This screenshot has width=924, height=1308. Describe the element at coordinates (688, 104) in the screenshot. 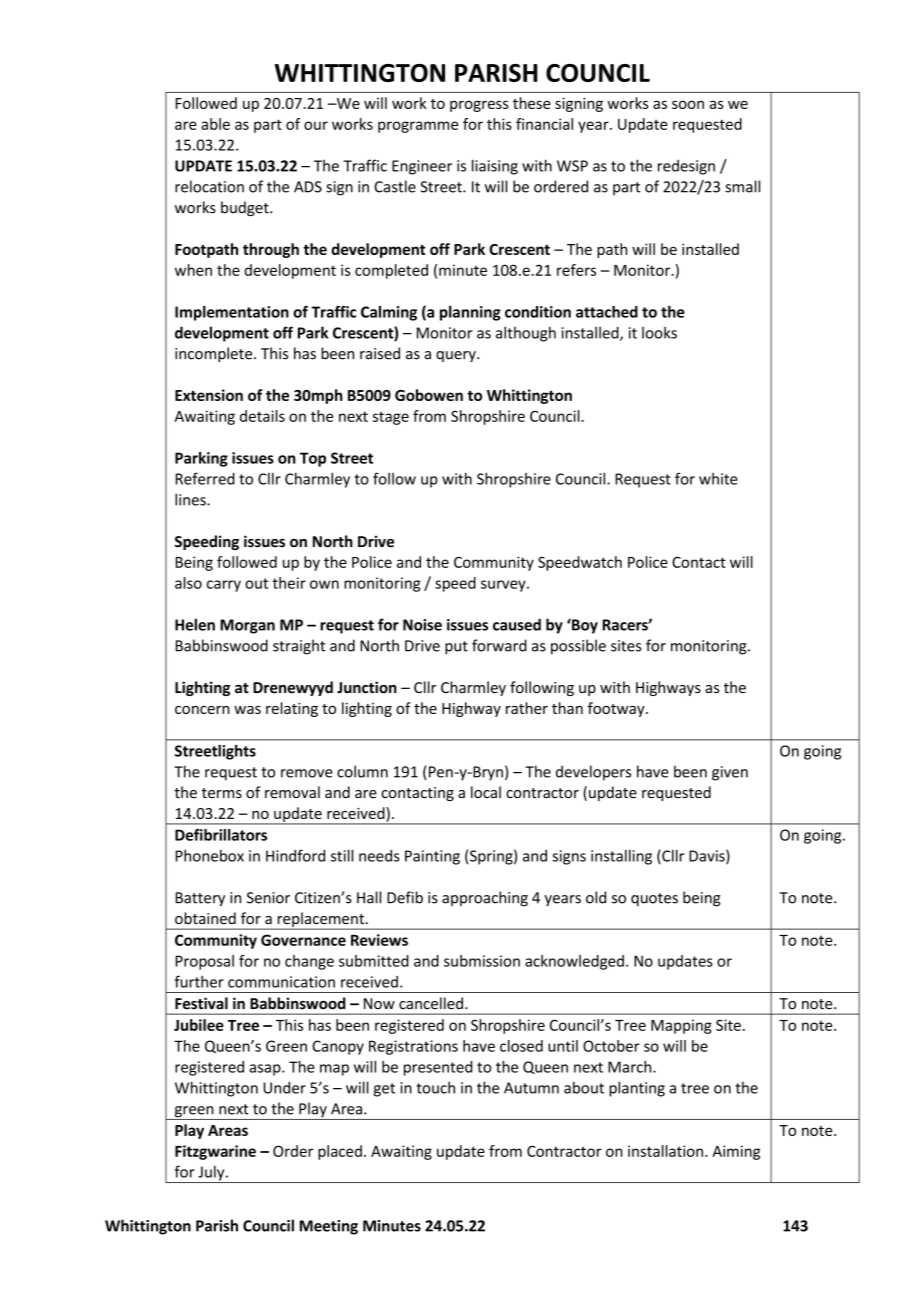

I see `soon` at that location.
